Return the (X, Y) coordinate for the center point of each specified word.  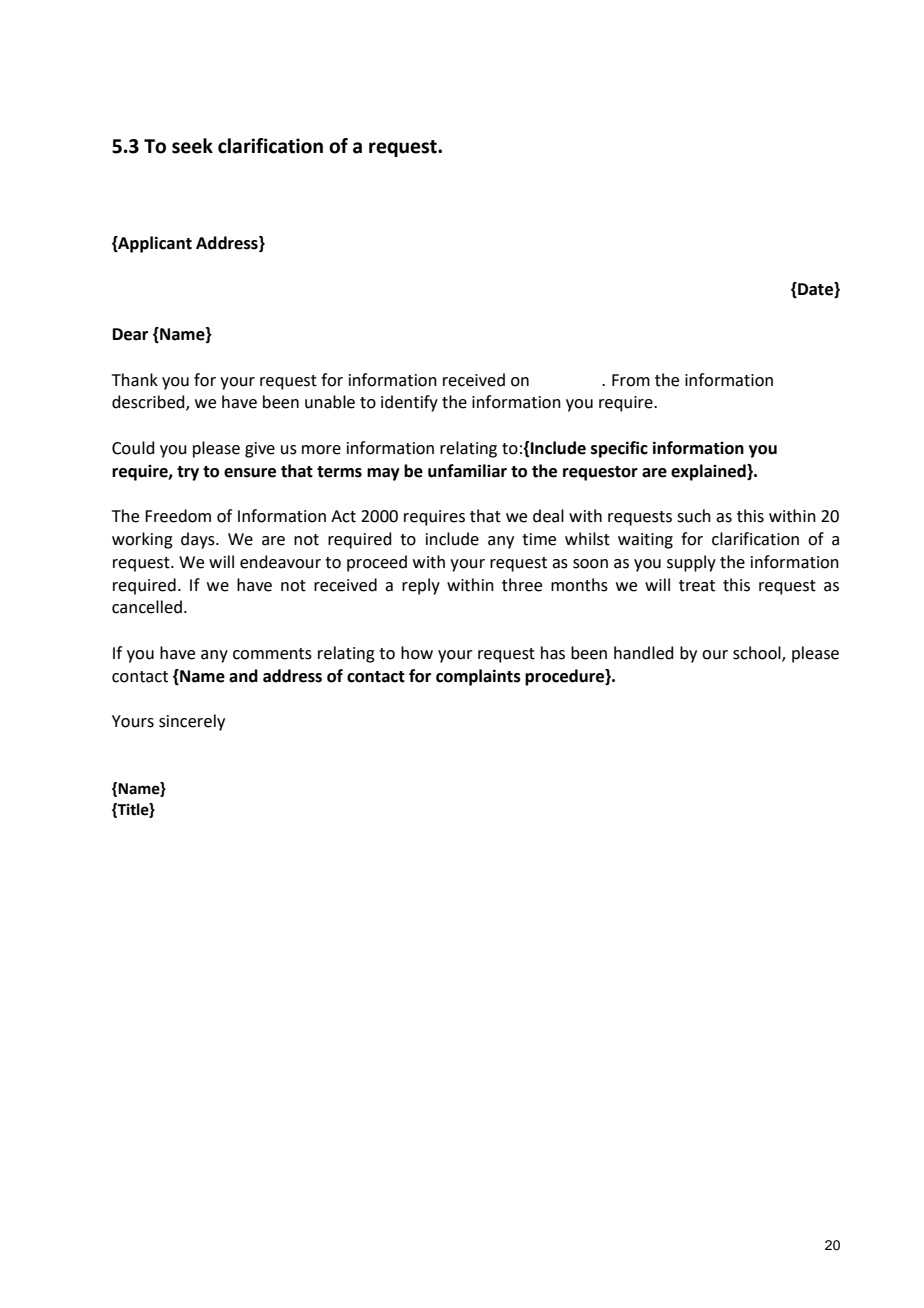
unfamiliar (467, 471)
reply (421, 586)
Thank (135, 380)
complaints (478, 677)
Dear (130, 334)
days (199, 540)
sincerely (192, 722)
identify (409, 403)
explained (709, 472)
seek (192, 146)
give (260, 450)
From (631, 380)
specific (619, 449)
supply (691, 563)
